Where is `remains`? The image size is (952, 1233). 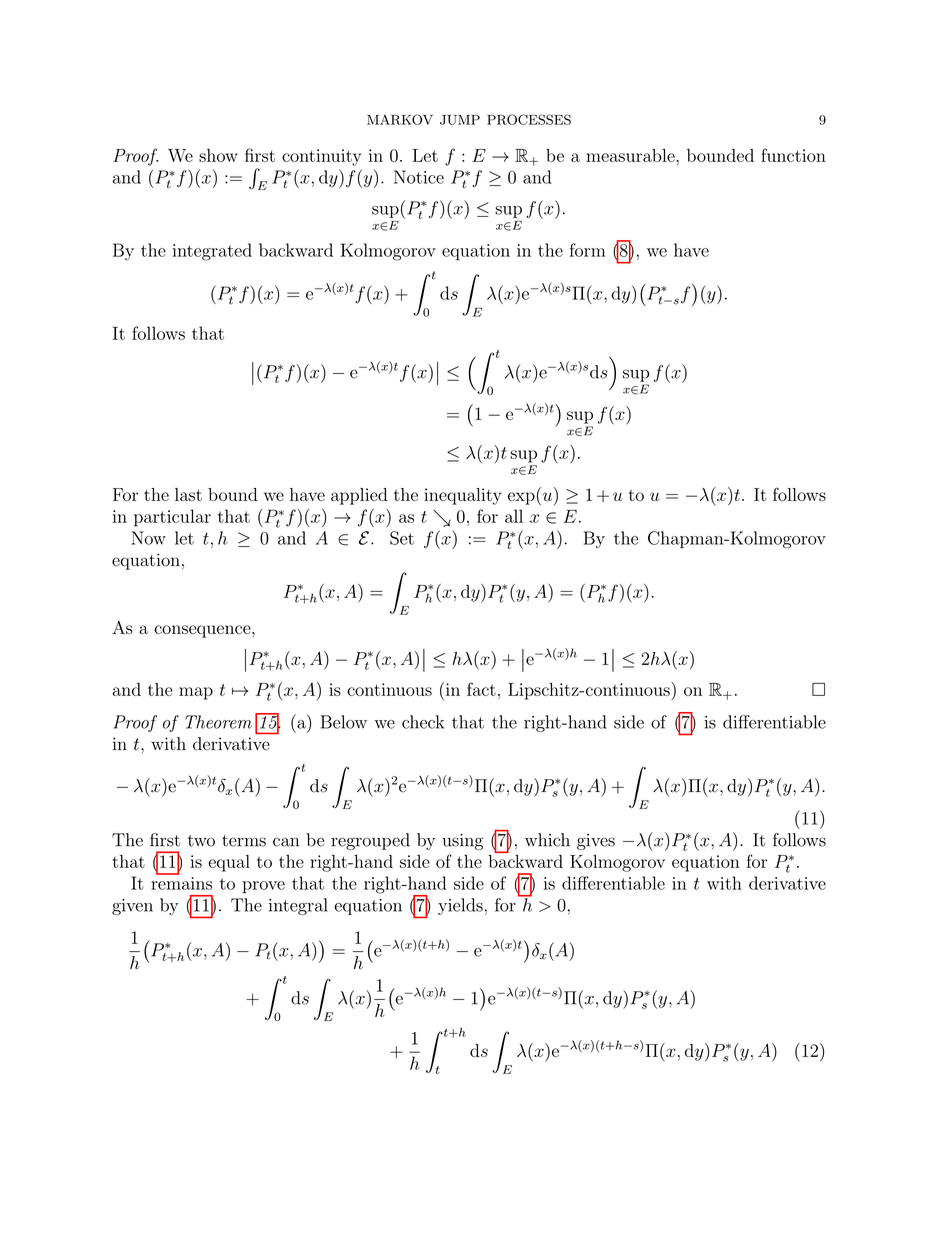 remains is located at coordinates (181, 883).
